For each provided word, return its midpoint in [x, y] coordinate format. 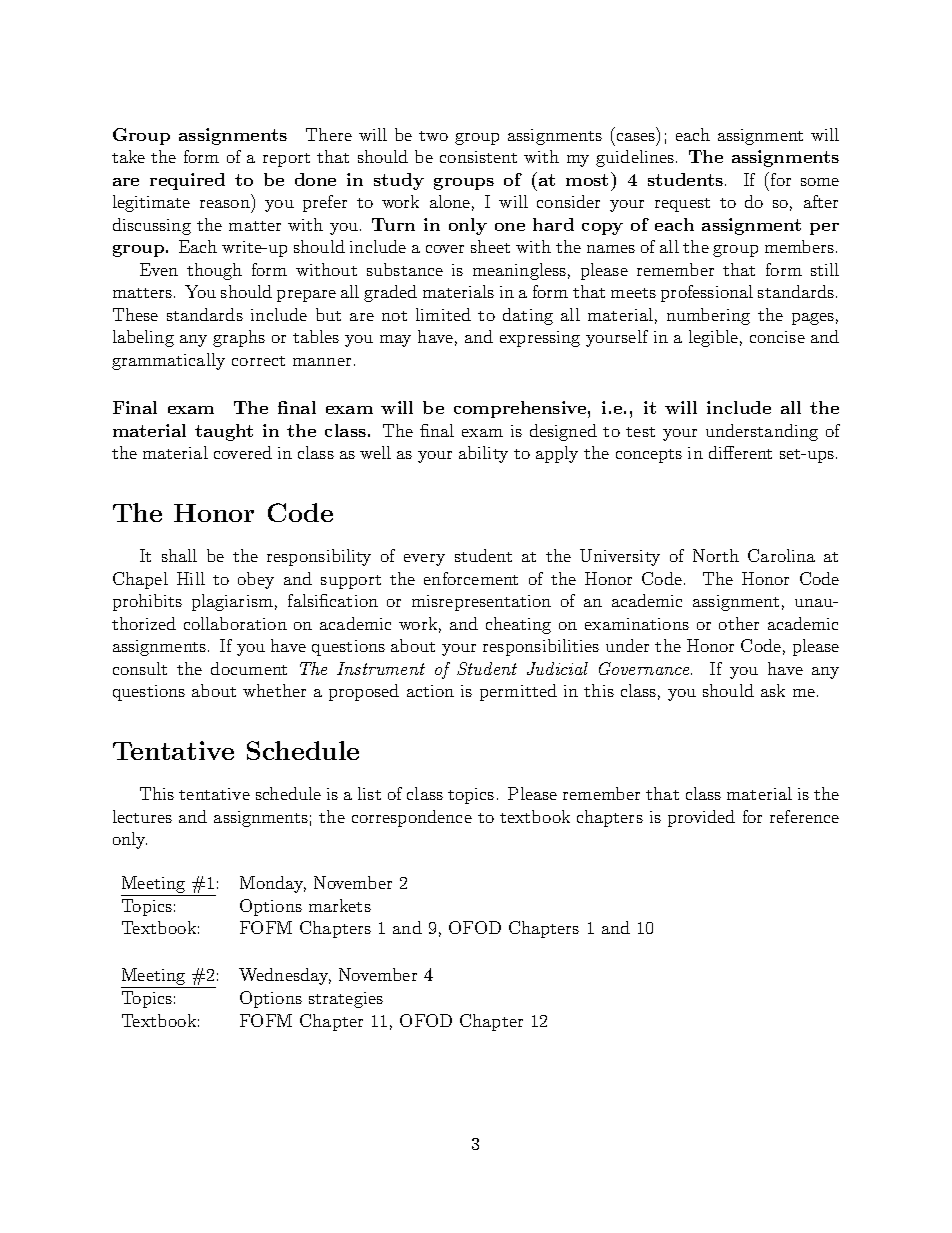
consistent [478, 157]
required [187, 181]
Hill [191, 578]
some [820, 182]
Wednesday [285, 976]
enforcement [471, 578]
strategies [346, 1000]
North [716, 555]
